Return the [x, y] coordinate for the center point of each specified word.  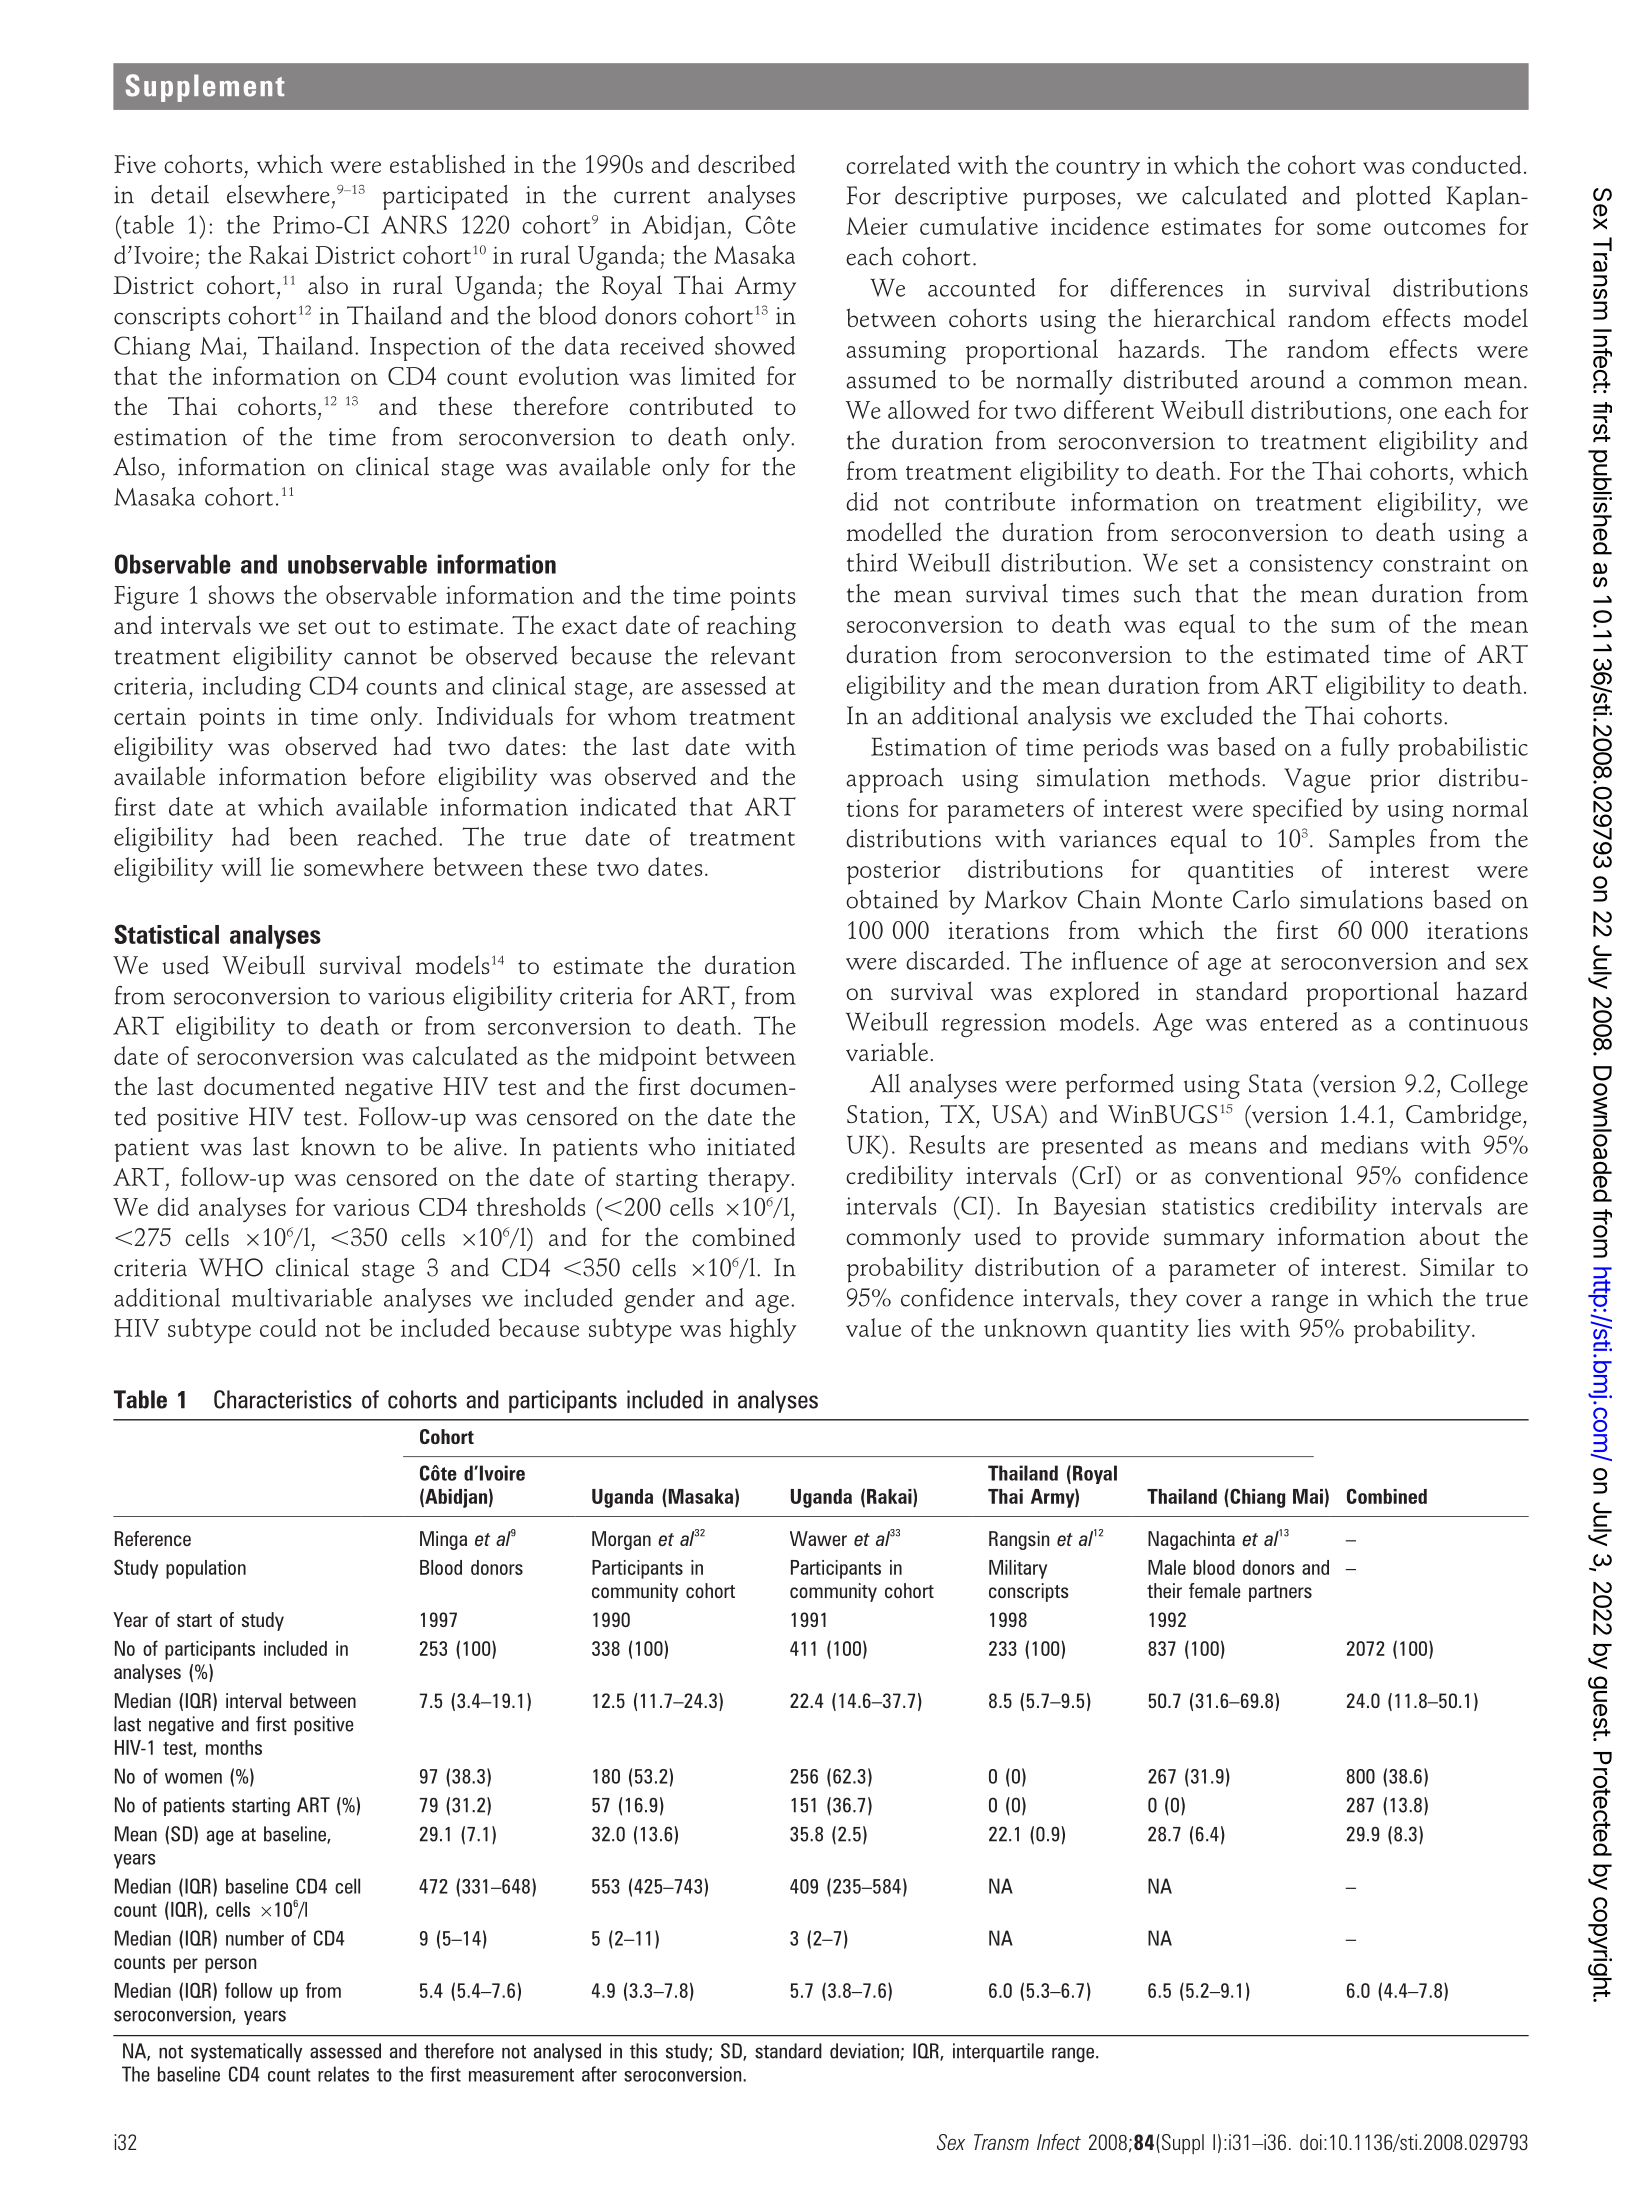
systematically [246, 2052]
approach [894, 780]
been [313, 836]
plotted [1393, 198]
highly [762, 1331]
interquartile [998, 2052]
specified [1297, 811]
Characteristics [283, 1399]
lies [1214, 1327]
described [746, 163]
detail [180, 194]
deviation [864, 2051]
